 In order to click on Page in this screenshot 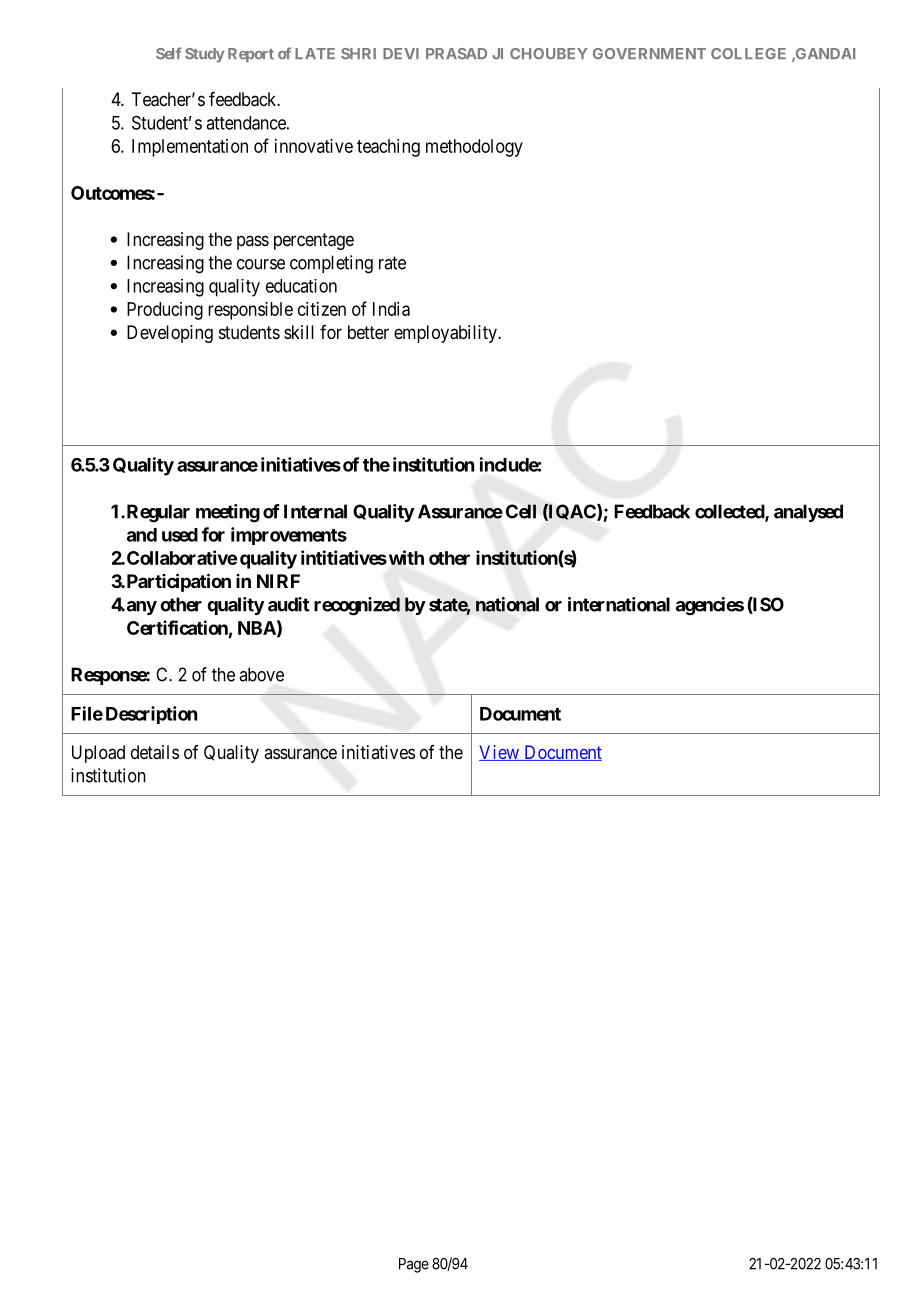, I will do `click(414, 1265)`.
